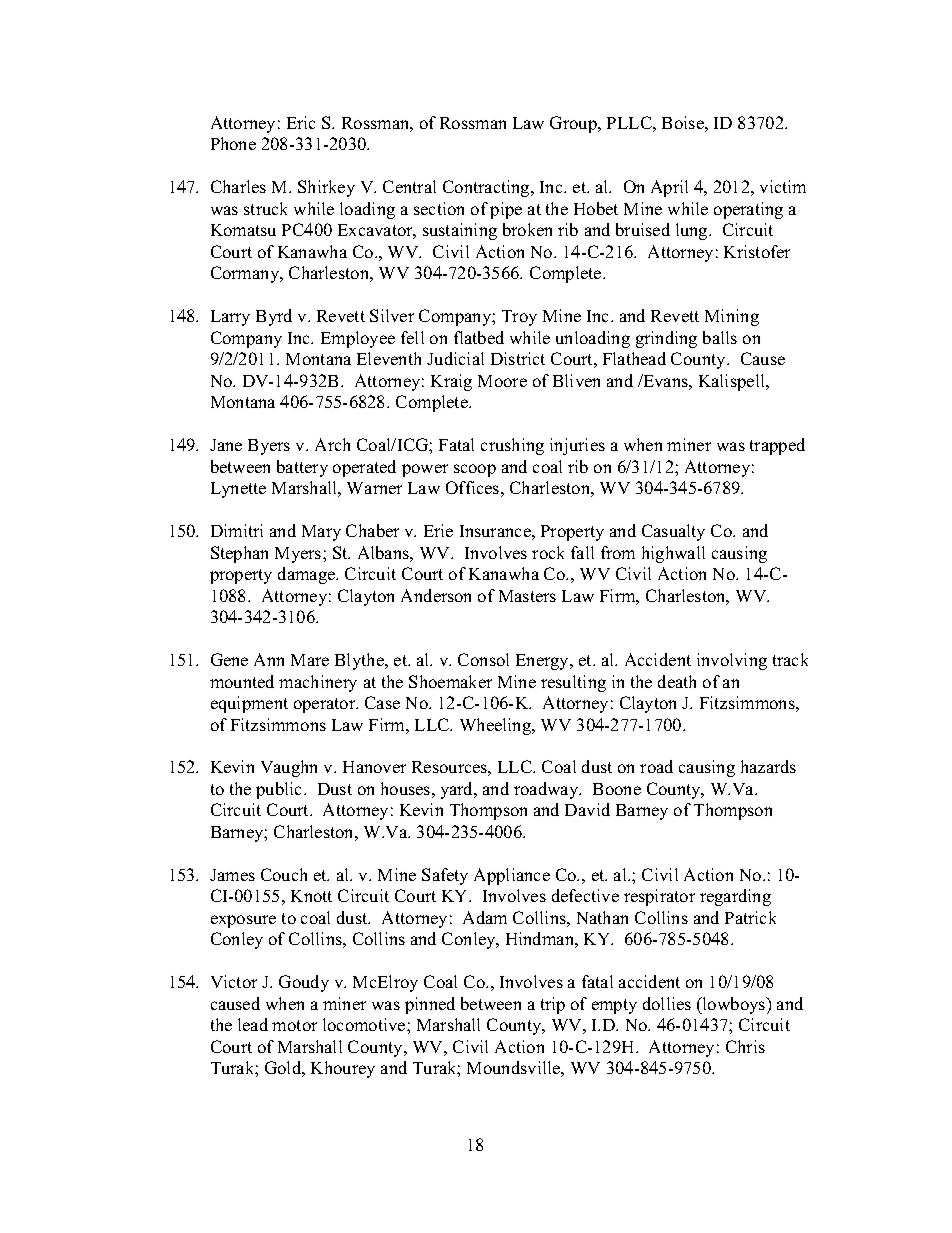  What do you see at coordinates (294, 1025) in the page?
I see `motor` at bounding box center [294, 1025].
